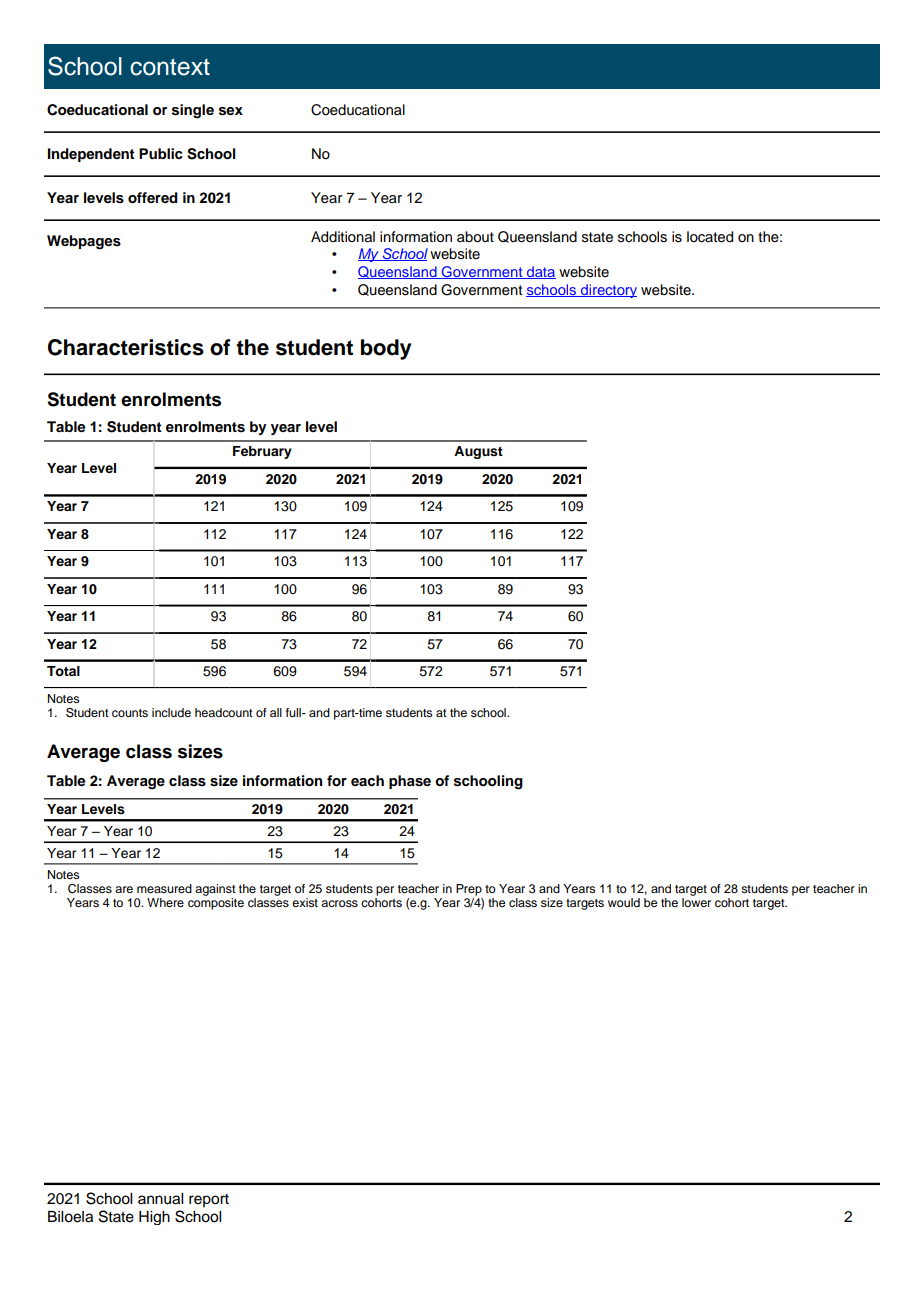 Image resolution: width=924 pixels, height=1308 pixels. Describe the element at coordinates (276, 712) in the screenshot. I see `all` at that location.
